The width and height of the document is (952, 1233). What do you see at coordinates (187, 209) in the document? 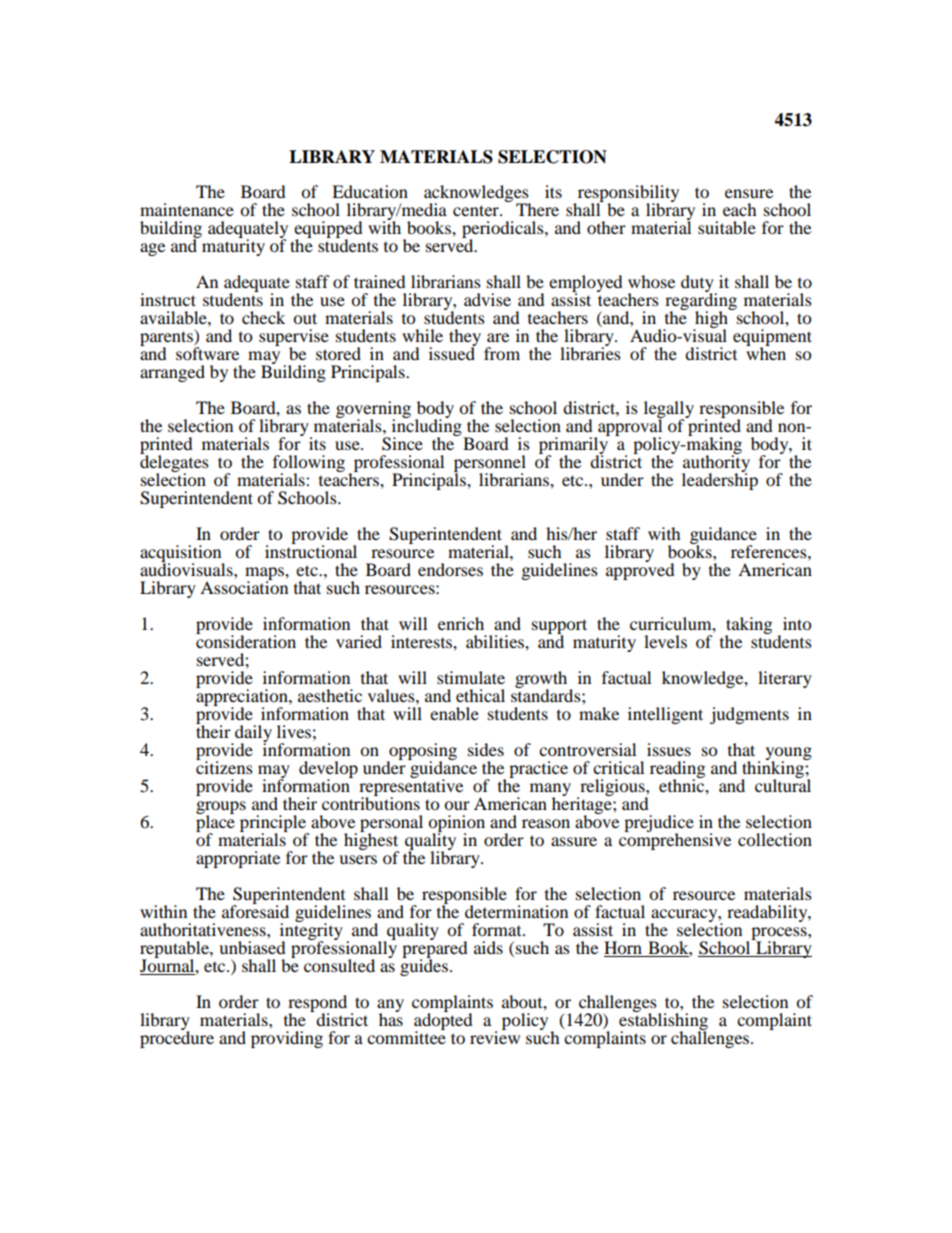
I see `maintenance` at bounding box center [187, 209].
